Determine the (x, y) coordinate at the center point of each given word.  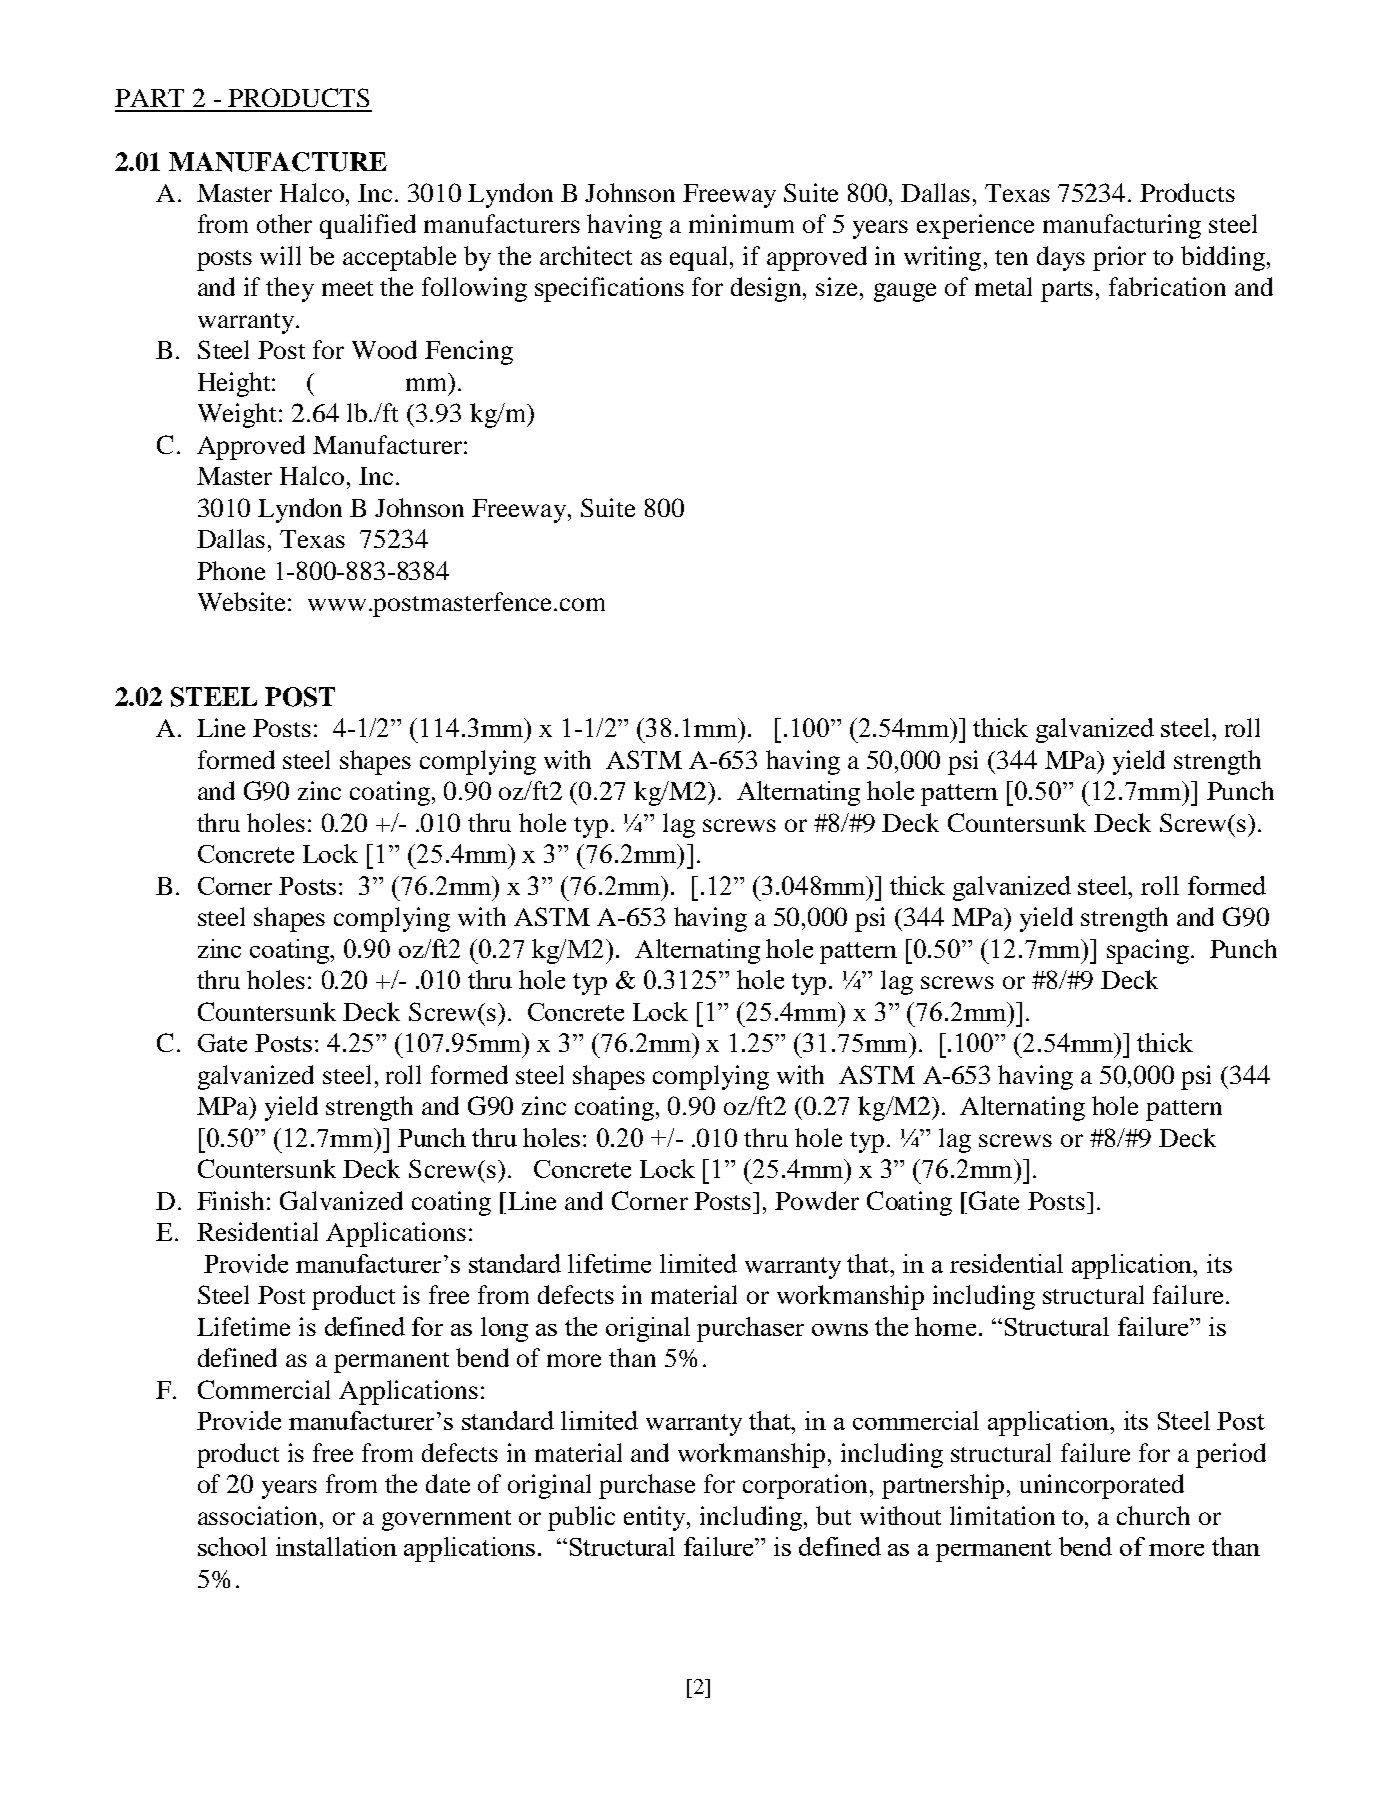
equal (700, 258)
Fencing (469, 352)
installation (336, 1546)
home (945, 1326)
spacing (1148, 951)
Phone (231, 570)
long (504, 1329)
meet (347, 288)
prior (1119, 258)
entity (656, 1518)
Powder (817, 1200)
